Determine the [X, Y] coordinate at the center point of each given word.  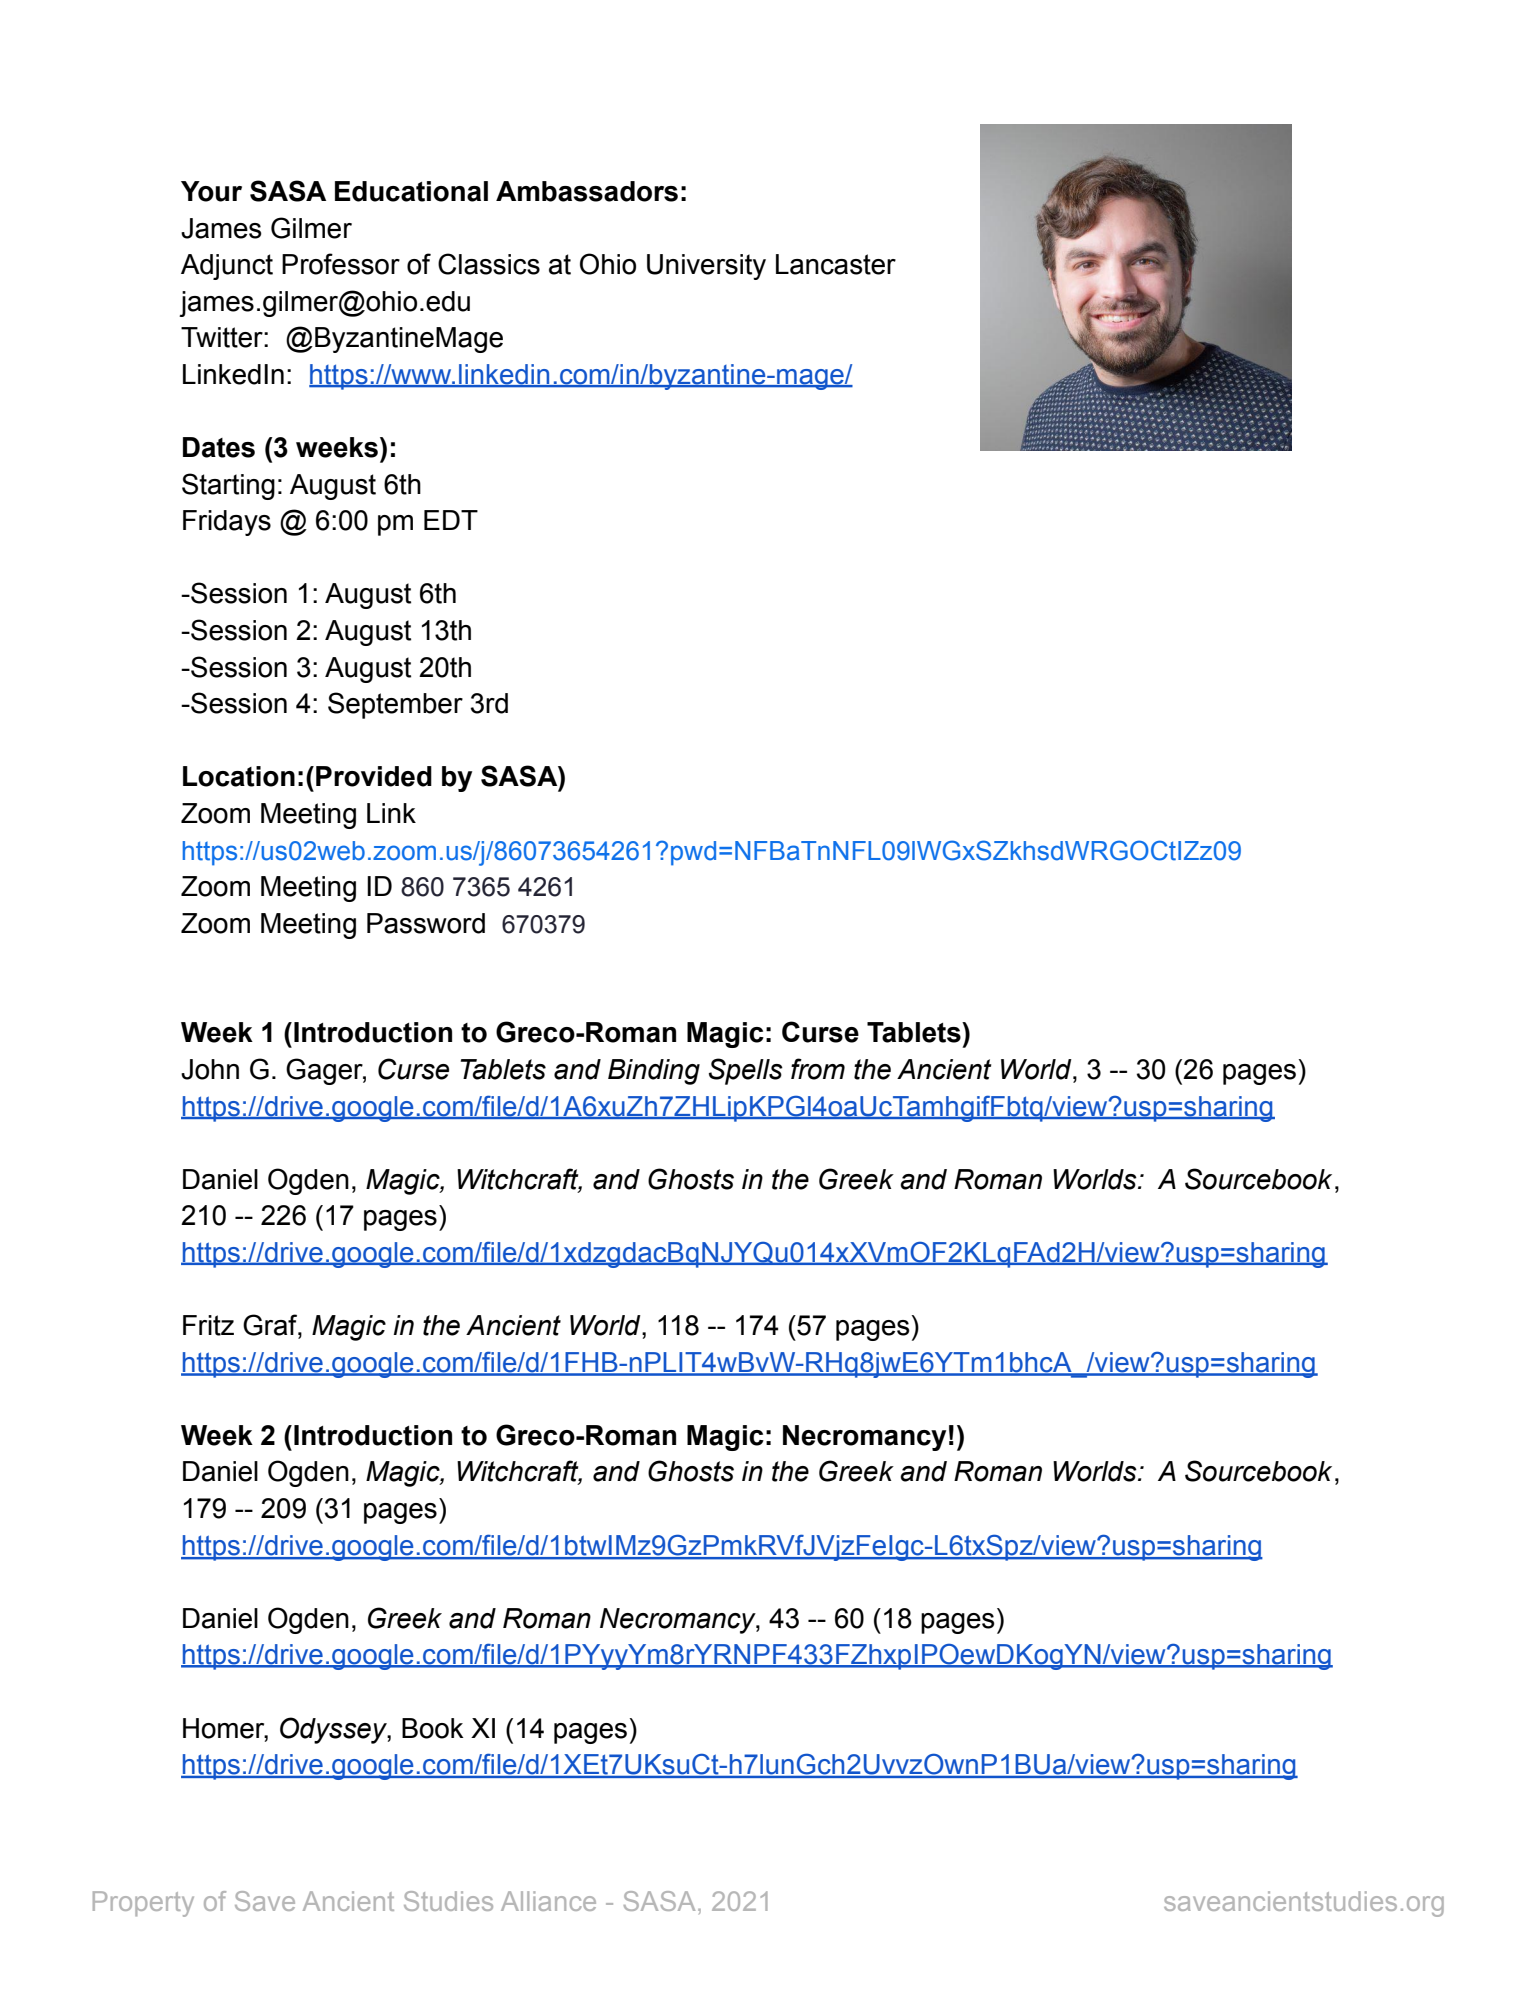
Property [143, 1904]
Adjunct [227, 267]
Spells [746, 1071]
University [706, 267]
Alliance [548, 1901]
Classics [489, 264]
